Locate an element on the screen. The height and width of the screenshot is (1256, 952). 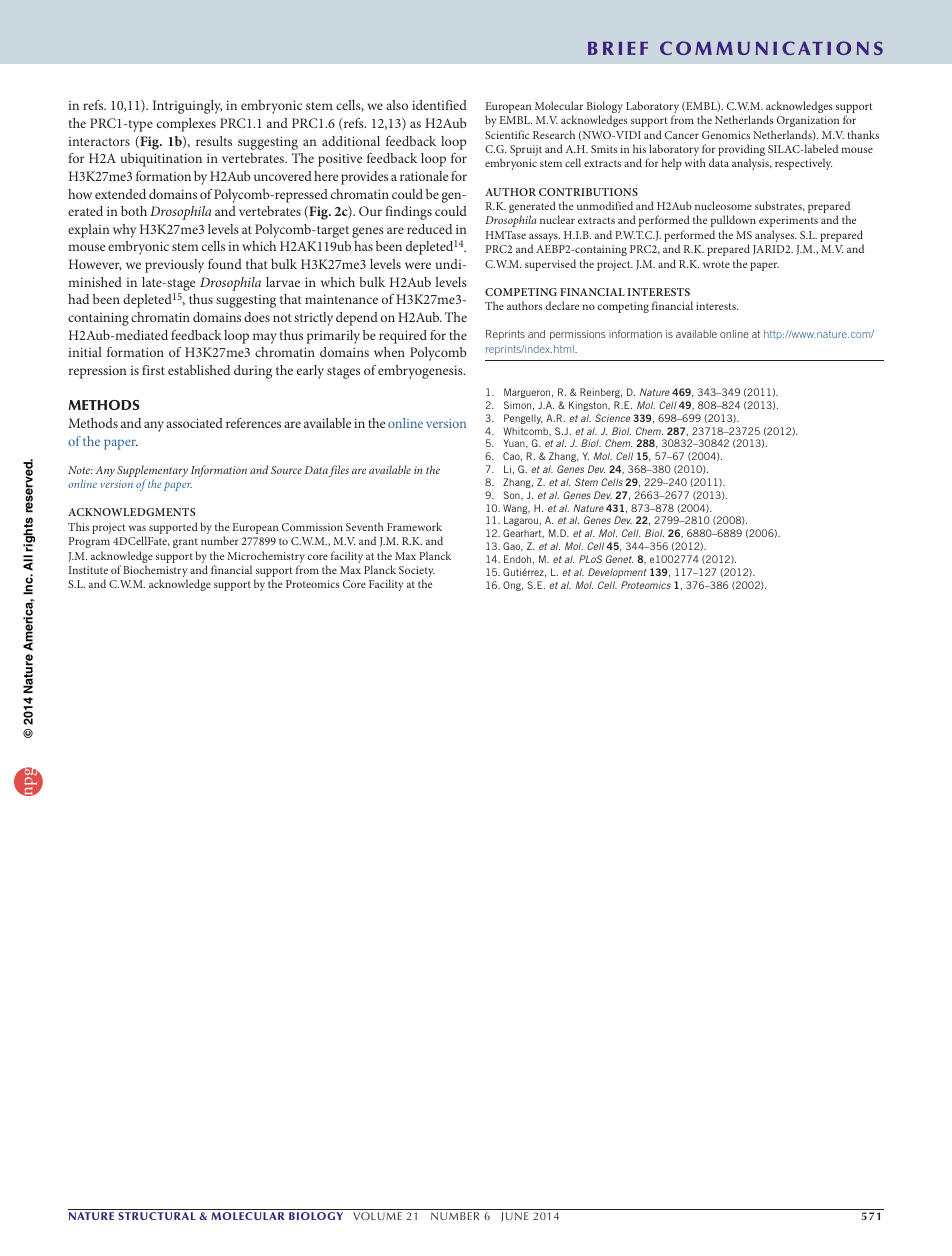
Institute is located at coordinates (88, 570).
